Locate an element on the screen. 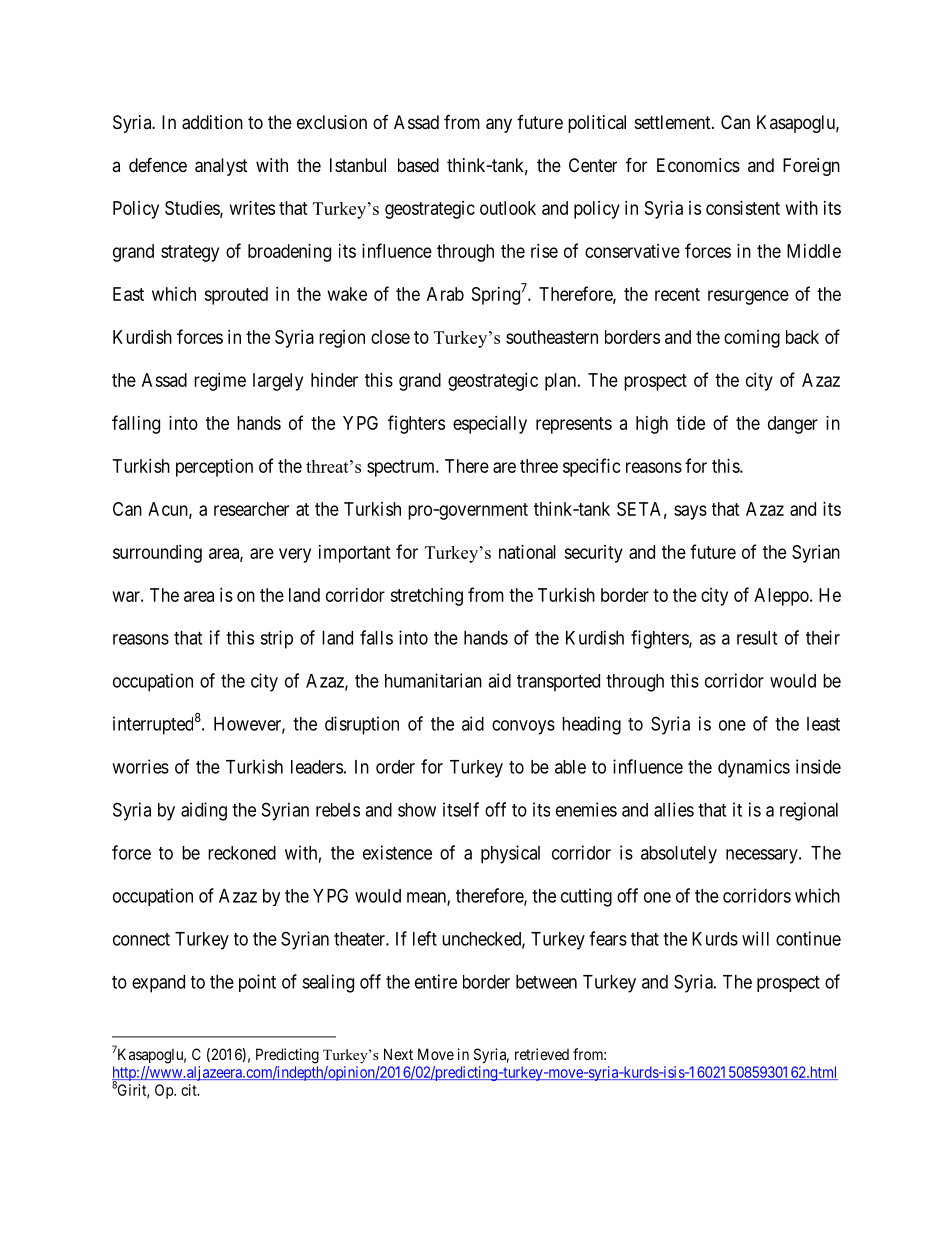  point is located at coordinates (257, 983).
